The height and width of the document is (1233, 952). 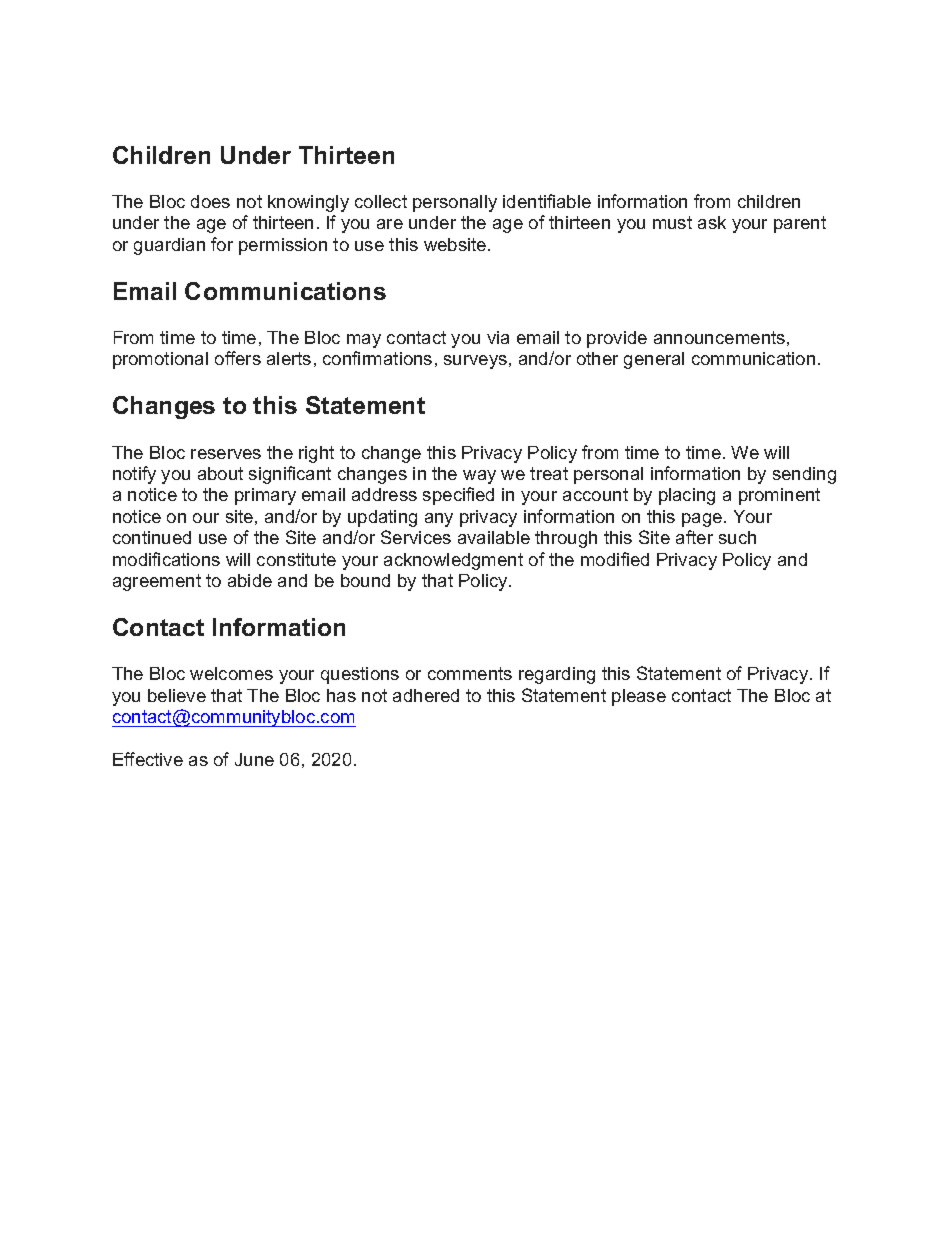 What do you see at coordinates (639, 697) in the document?
I see `please` at bounding box center [639, 697].
